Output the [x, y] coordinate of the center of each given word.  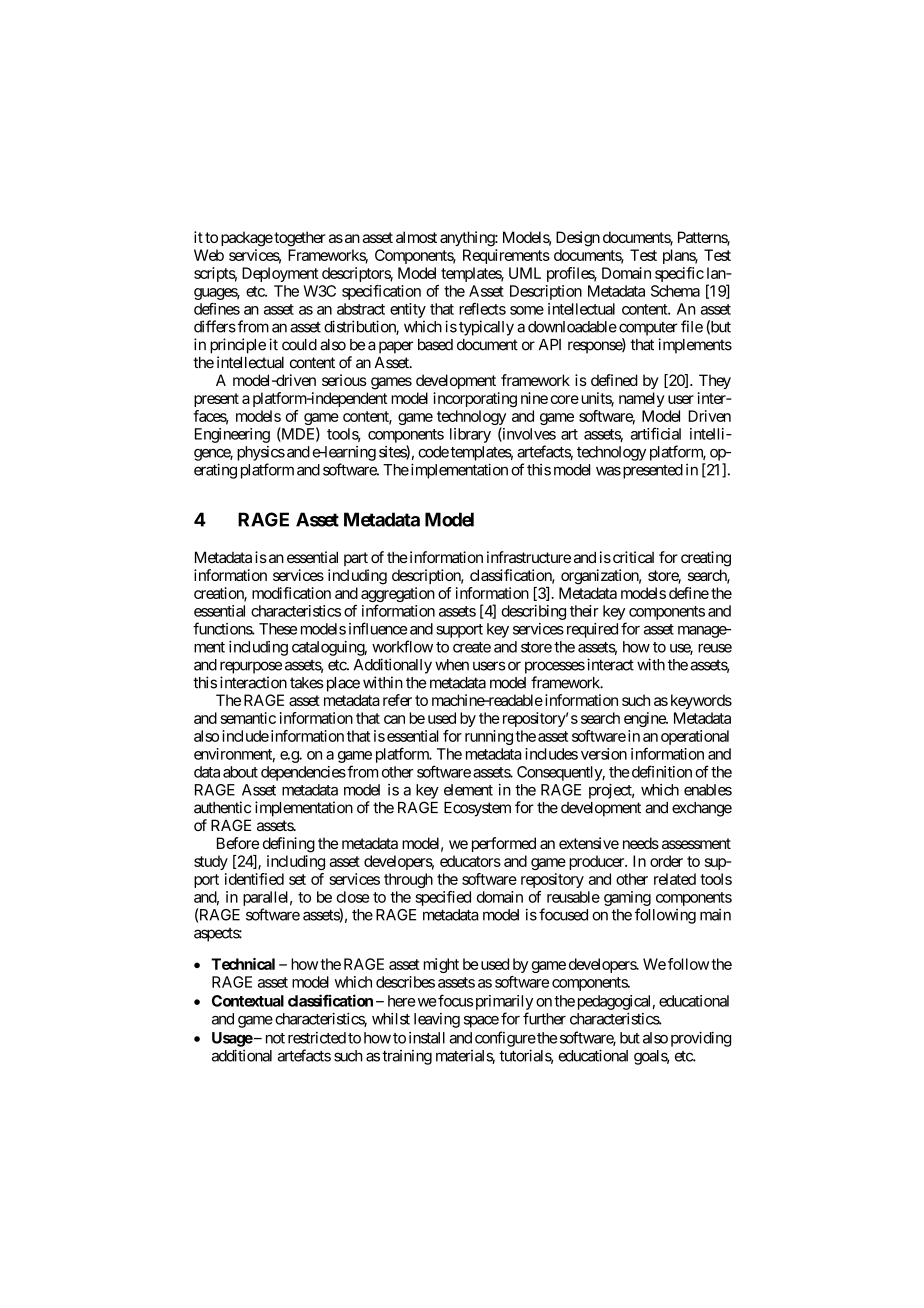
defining [289, 845]
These [278, 629]
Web [209, 255]
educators [470, 861]
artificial [656, 433]
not [275, 1038]
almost [416, 237]
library [470, 435]
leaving [437, 1020]
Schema [675, 291]
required [590, 630]
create [472, 647]
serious [344, 380]
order [666, 861]
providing [701, 1039]
